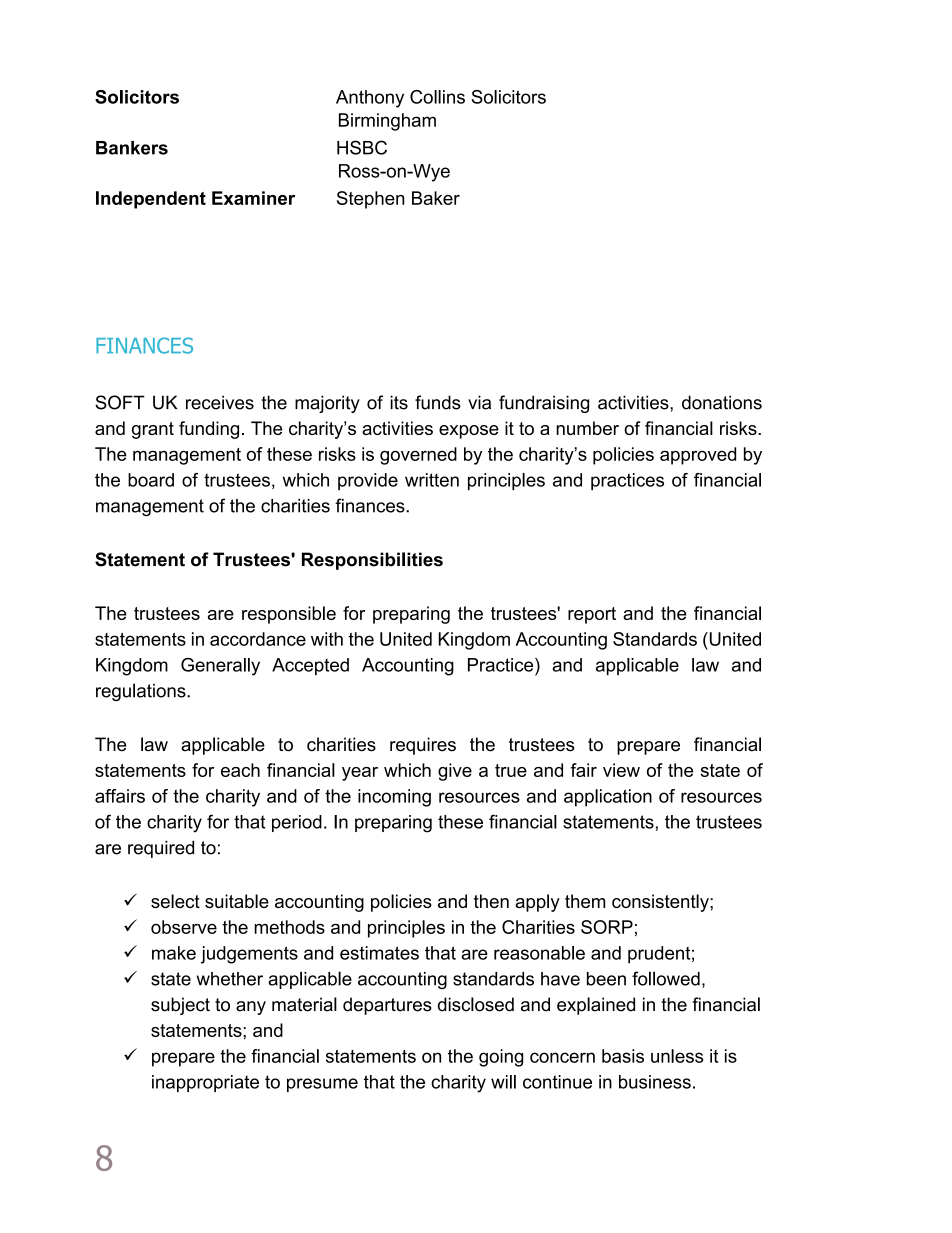 This screenshot has width=952, height=1233. Describe the element at coordinates (387, 122) in the screenshot. I see `Birmingham` at that location.
